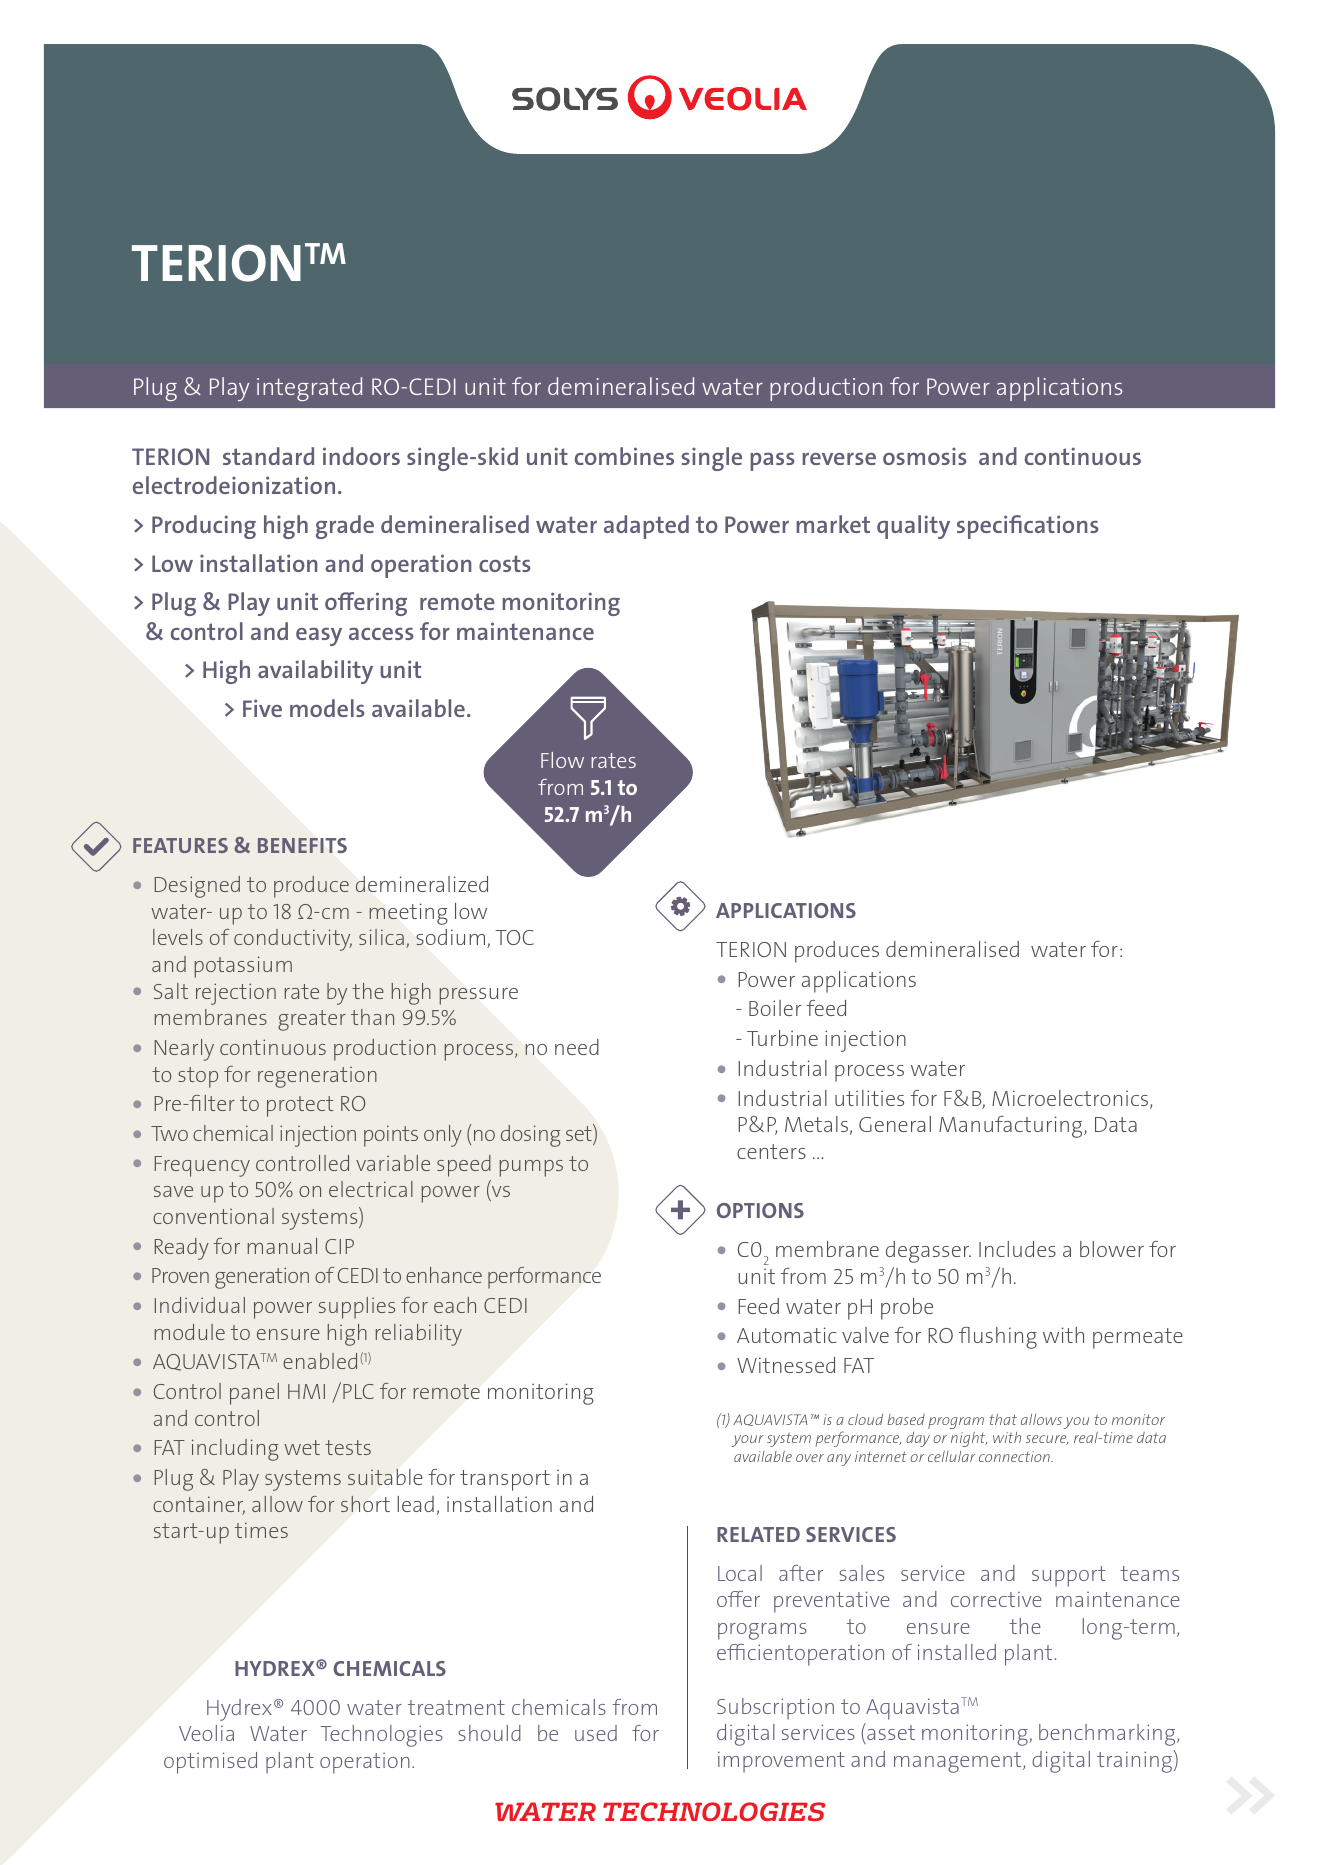 Image resolution: width=1319 pixels, height=1865 pixels. Describe the element at coordinates (913, 527) in the screenshot. I see `quality` at that location.
